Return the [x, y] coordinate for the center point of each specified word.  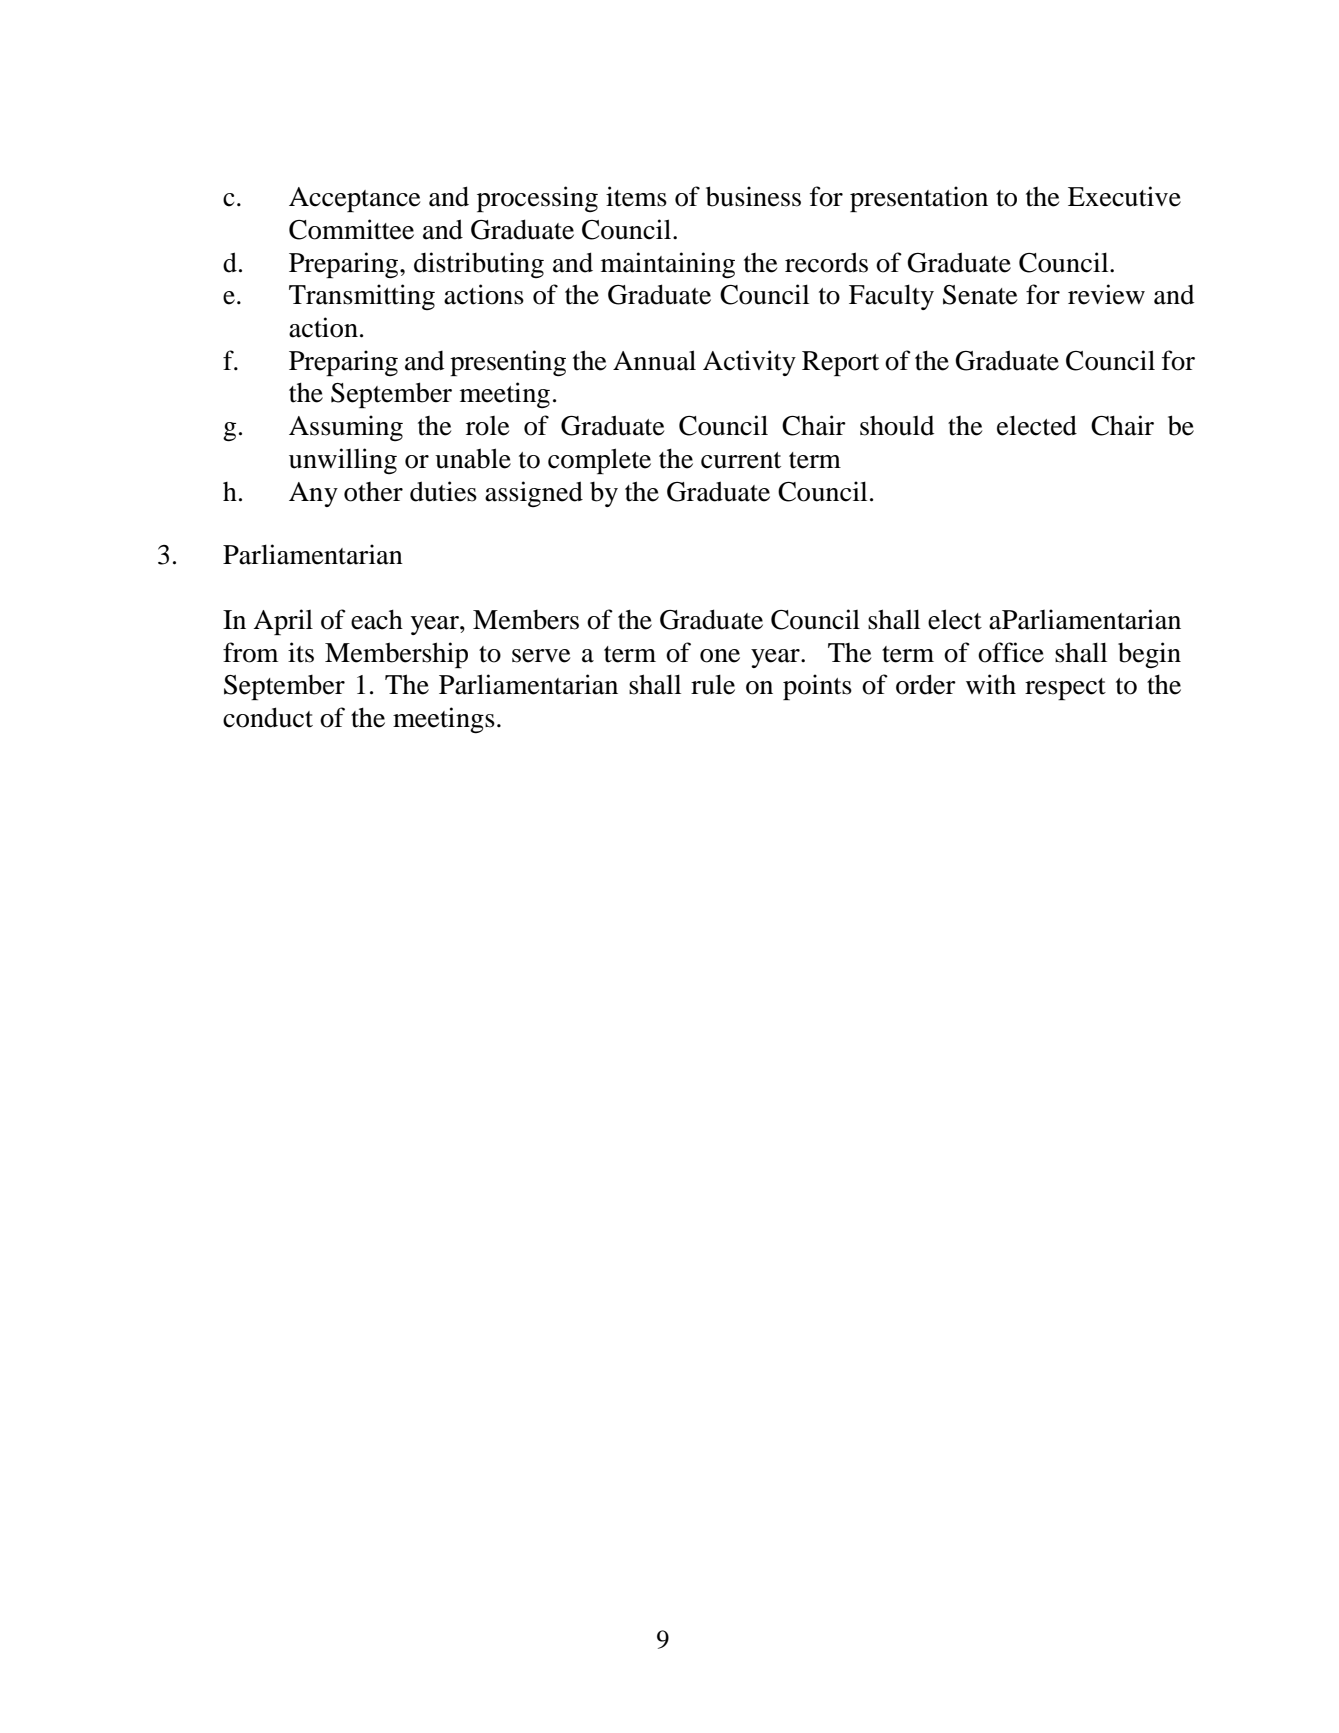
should [897, 426]
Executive [1124, 196]
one [720, 656]
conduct [268, 717]
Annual [654, 360]
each [377, 619]
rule [713, 684]
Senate [980, 295]
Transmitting [362, 297]
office [1011, 652]
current [741, 460]
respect [1065, 689]
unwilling [343, 461]
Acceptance [354, 199]
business [753, 196]
